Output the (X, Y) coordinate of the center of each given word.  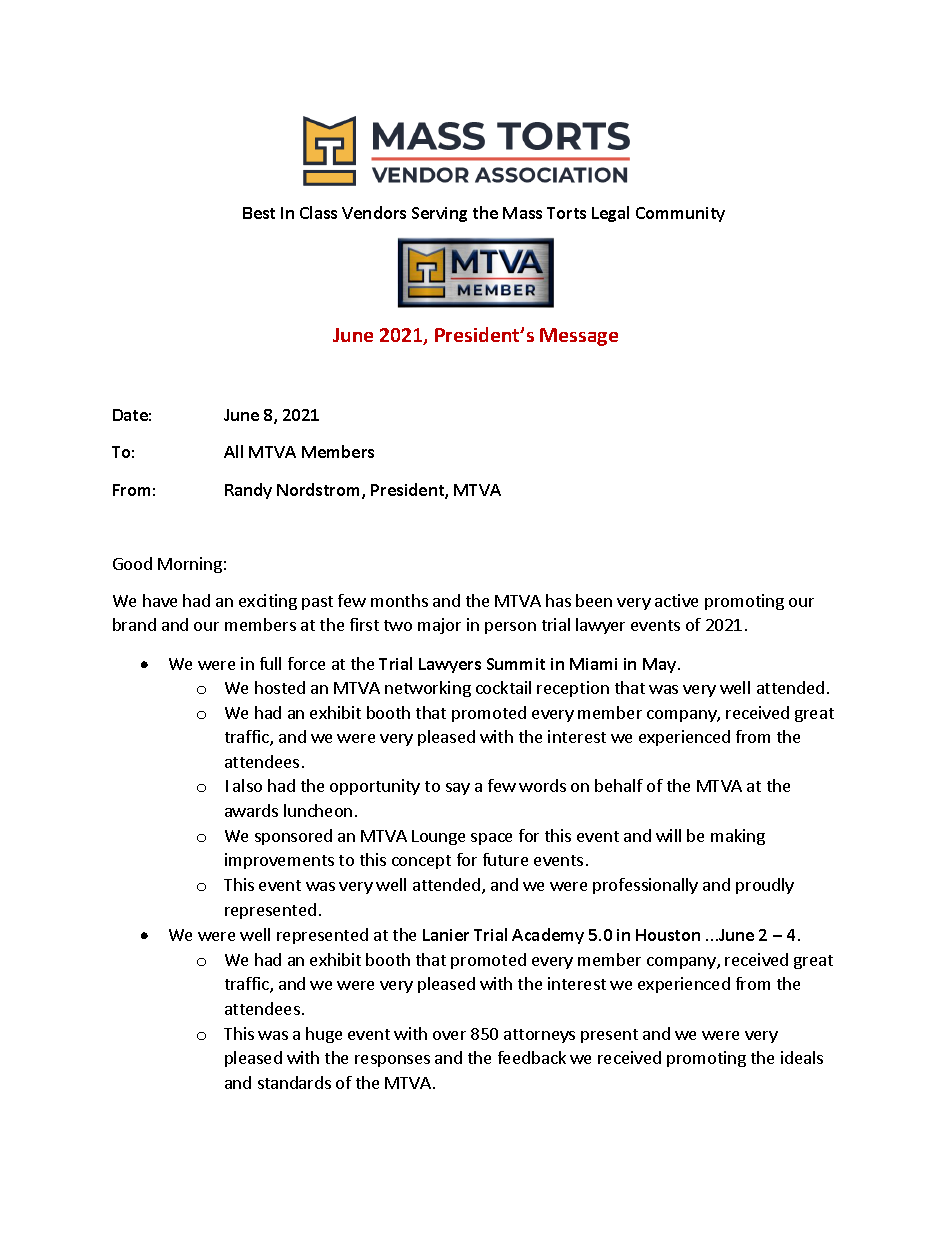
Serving (439, 214)
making (738, 837)
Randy (248, 491)
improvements (279, 861)
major (439, 626)
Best (259, 213)
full (270, 663)
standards (294, 1082)
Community (680, 214)
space (491, 839)
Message (579, 337)
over (449, 1035)
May (661, 665)
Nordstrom (320, 491)
